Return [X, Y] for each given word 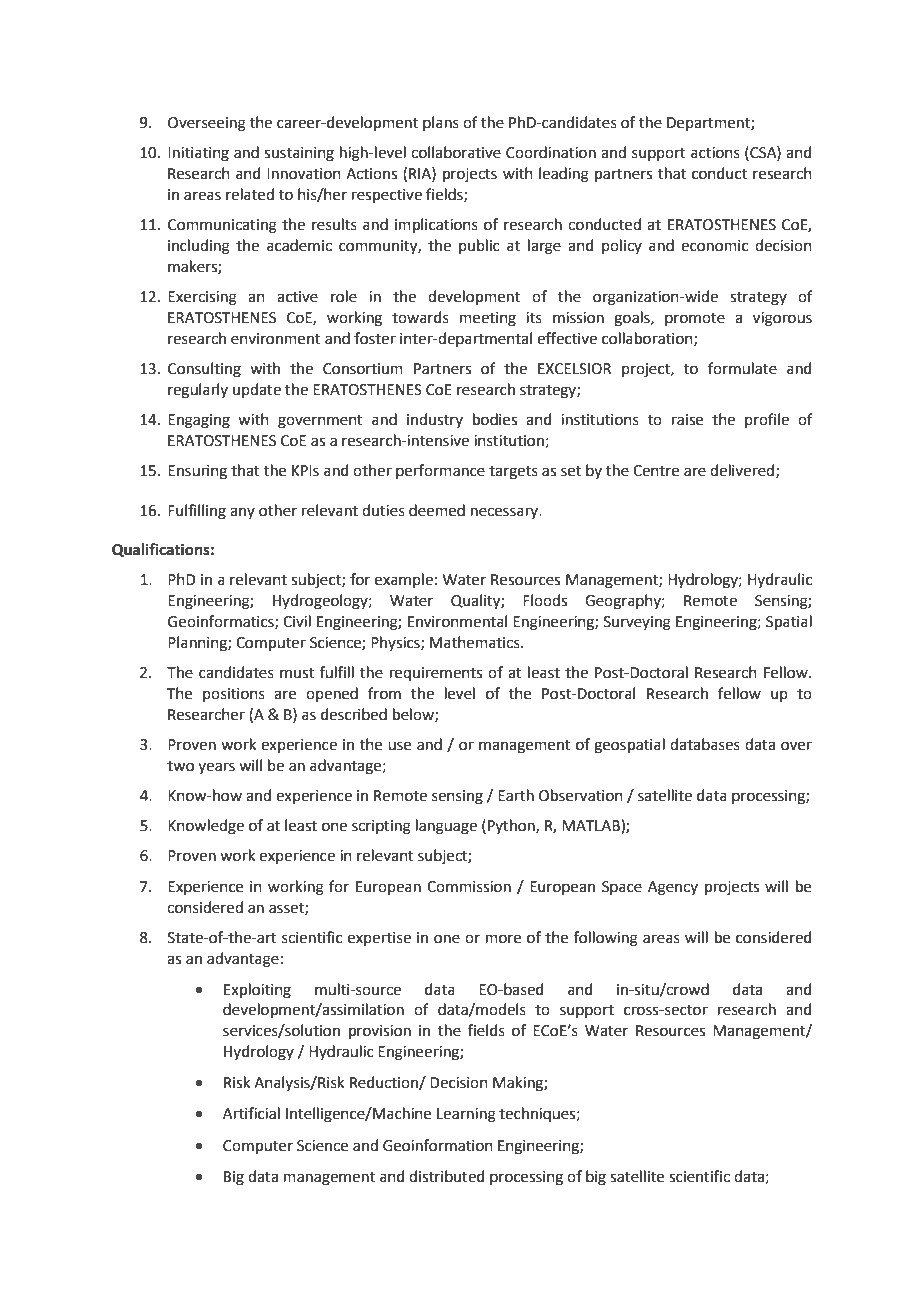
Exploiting [257, 991]
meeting [488, 319]
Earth [516, 795]
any [242, 513]
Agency [673, 888]
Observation [581, 795]
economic [714, 246]
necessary [506, 513]
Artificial [251, 1113]
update [257, 390]
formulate [742, 368]
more [503, 939]
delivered [742, 470]
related [250, 194]
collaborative [456, 152]
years [216, 768]
